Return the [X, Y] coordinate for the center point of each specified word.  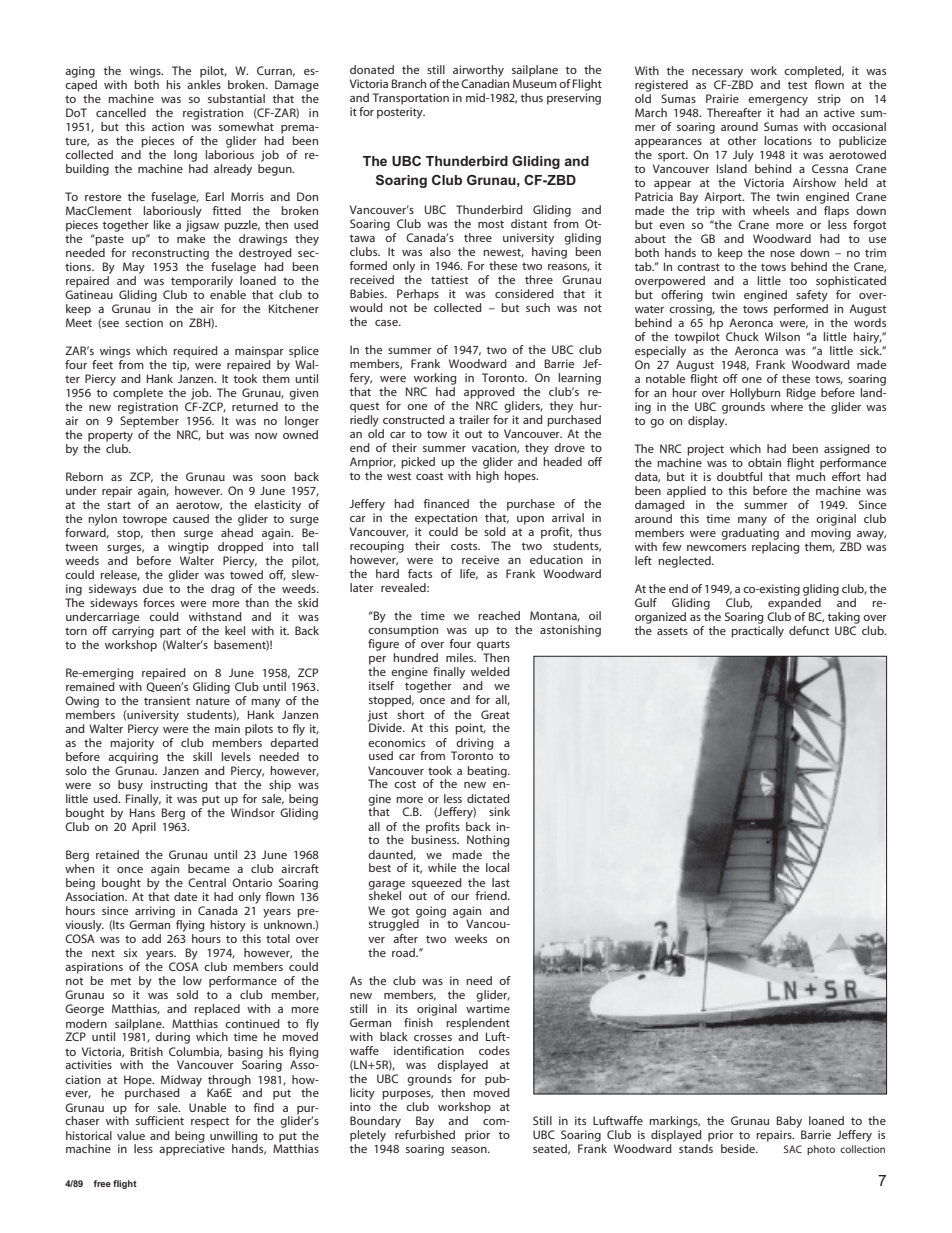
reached [499, 615]
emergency [778, 101]
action [168, 126]
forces [159, 602]
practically [757, 632]
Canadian [485, 82]
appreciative [192, 1149]
